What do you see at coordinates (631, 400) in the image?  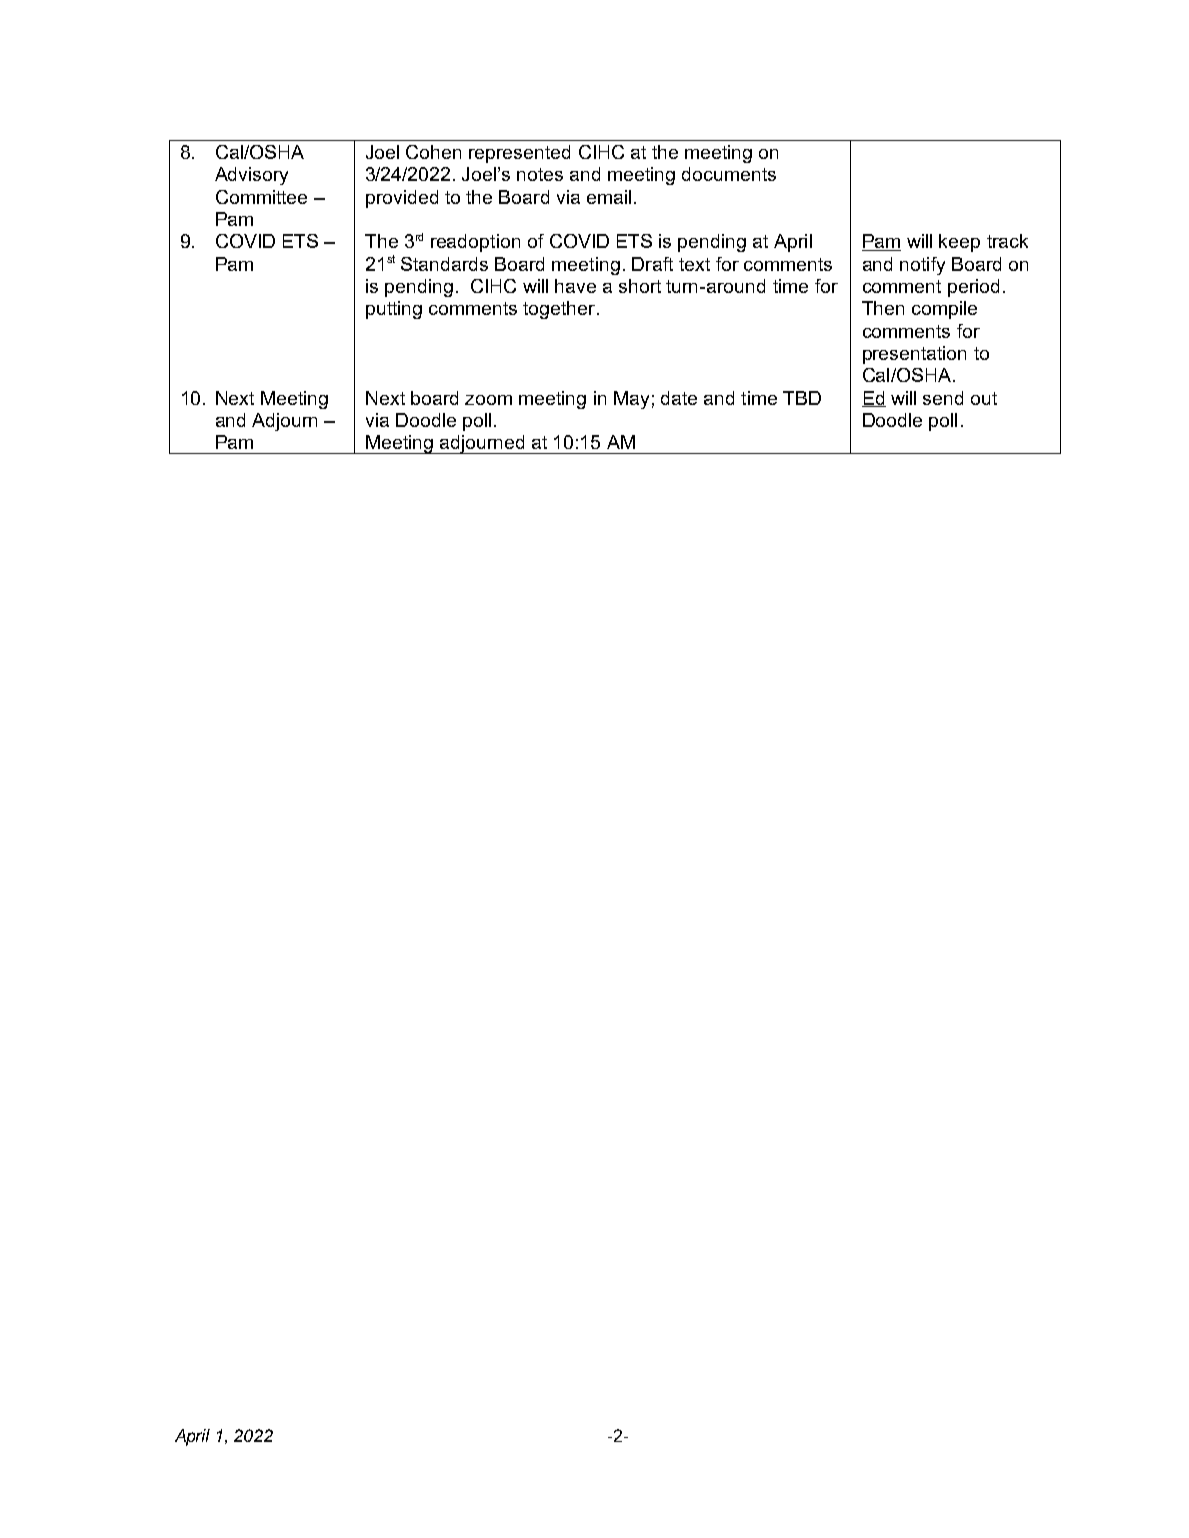 I see `May` at bounding box center [631, 400].
